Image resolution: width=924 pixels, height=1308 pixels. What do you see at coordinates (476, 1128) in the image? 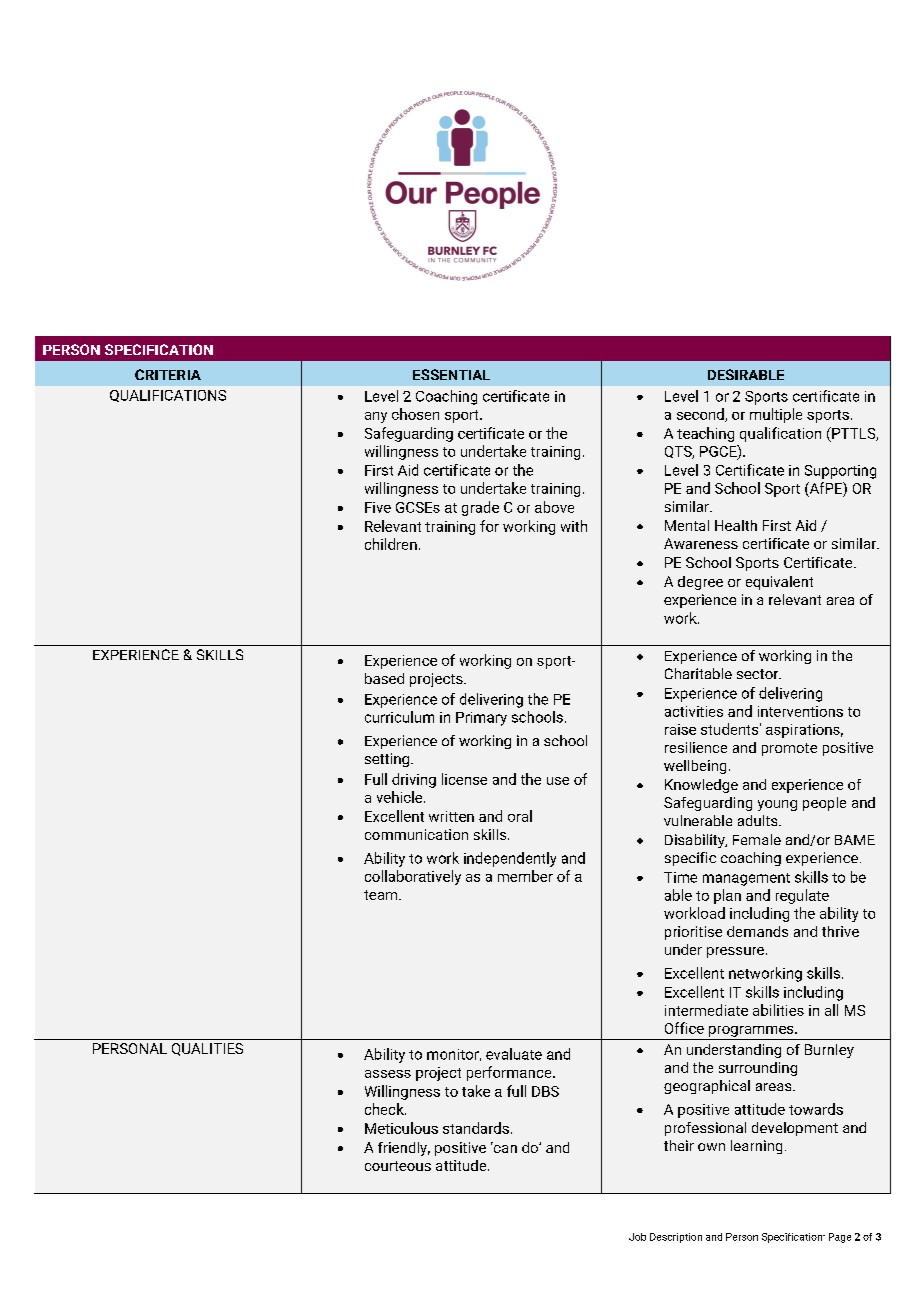
I see `standards` at bounding box center [476, 1128].
